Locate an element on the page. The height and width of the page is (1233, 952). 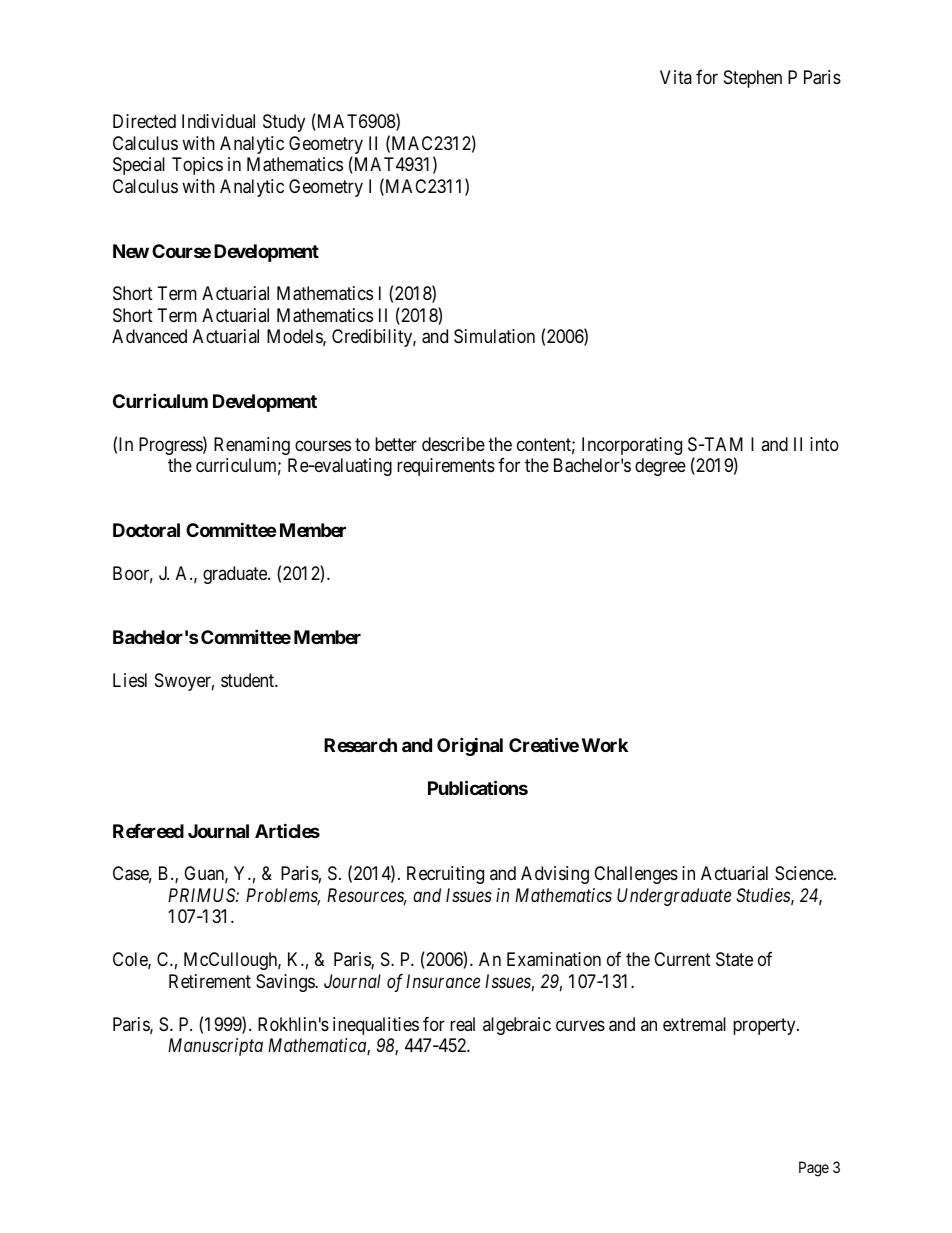
Individual is located at coordinates (218, 121).
